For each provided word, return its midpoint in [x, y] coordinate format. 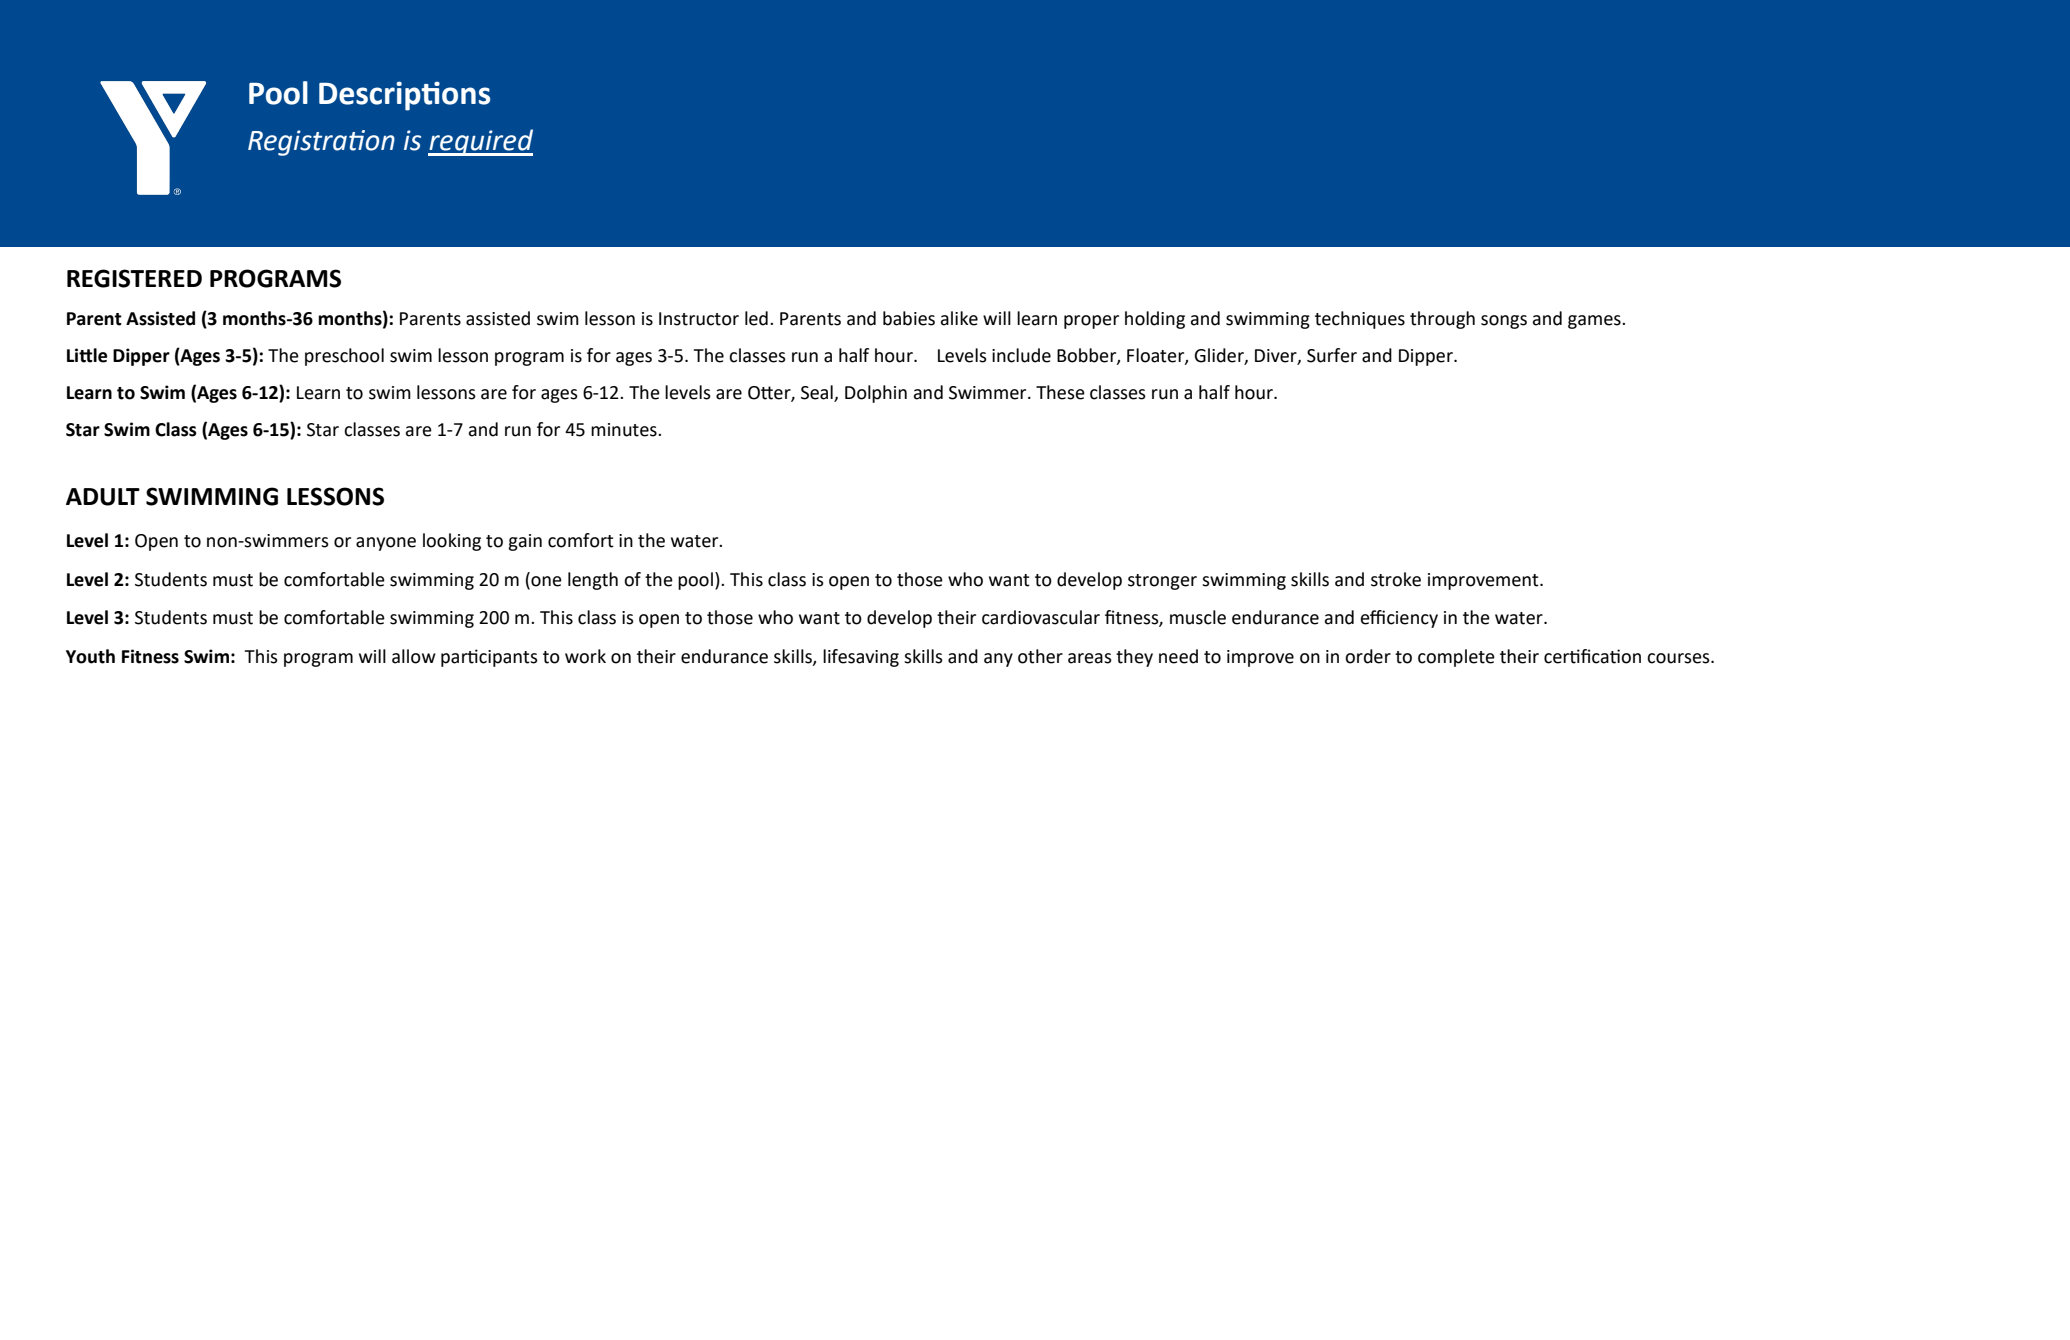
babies [909, 318]
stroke [1396, 579]
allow [414, 656]
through [1442, 320]
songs [1504, 322]
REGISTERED [134, 278]
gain [525, 542]
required [480, 142]
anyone [386, 544]
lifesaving [861, 658]
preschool [344, 357]
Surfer [1332, 355]
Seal [817, 392]
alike [959, 318]
